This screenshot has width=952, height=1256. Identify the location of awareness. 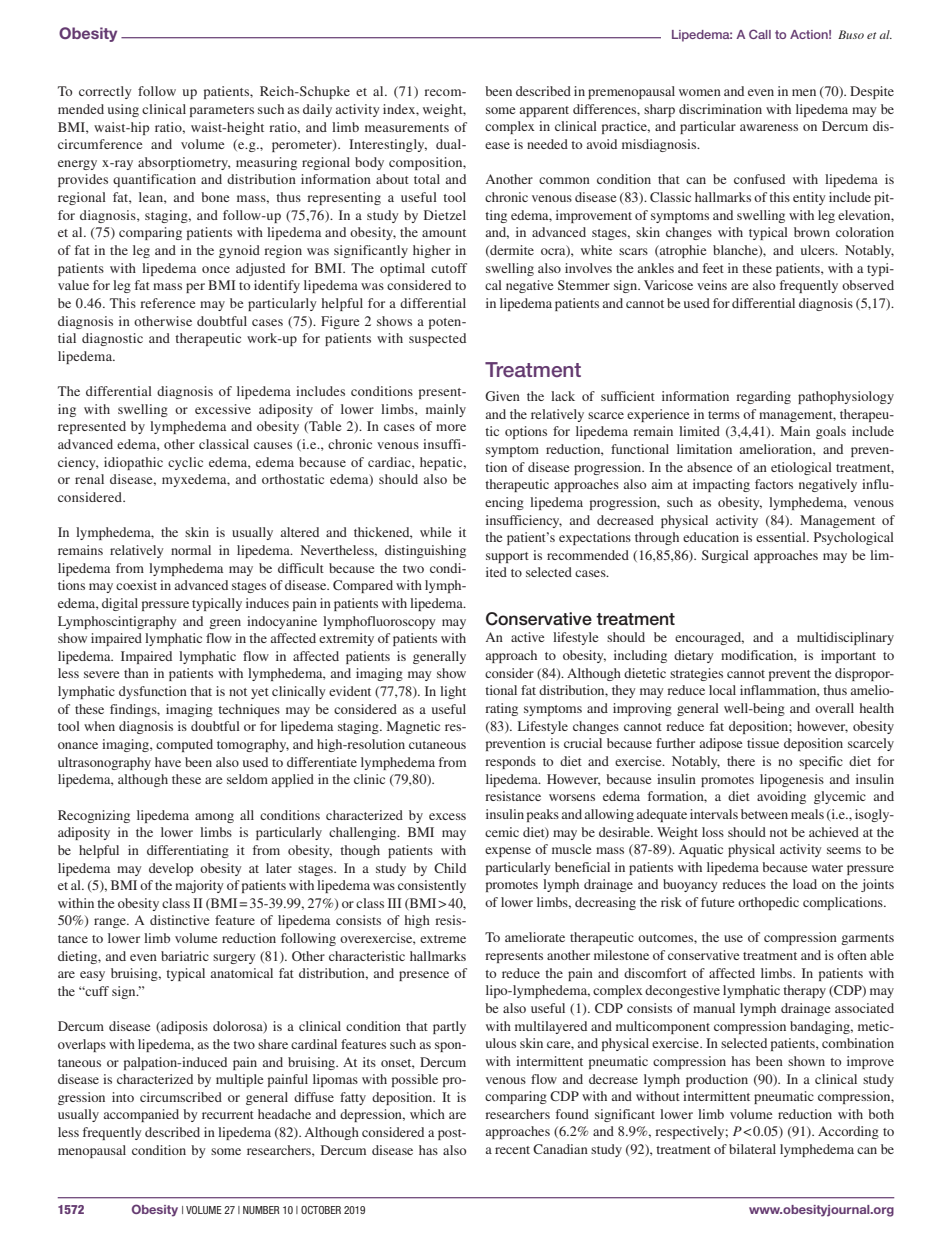
(769, 127).
